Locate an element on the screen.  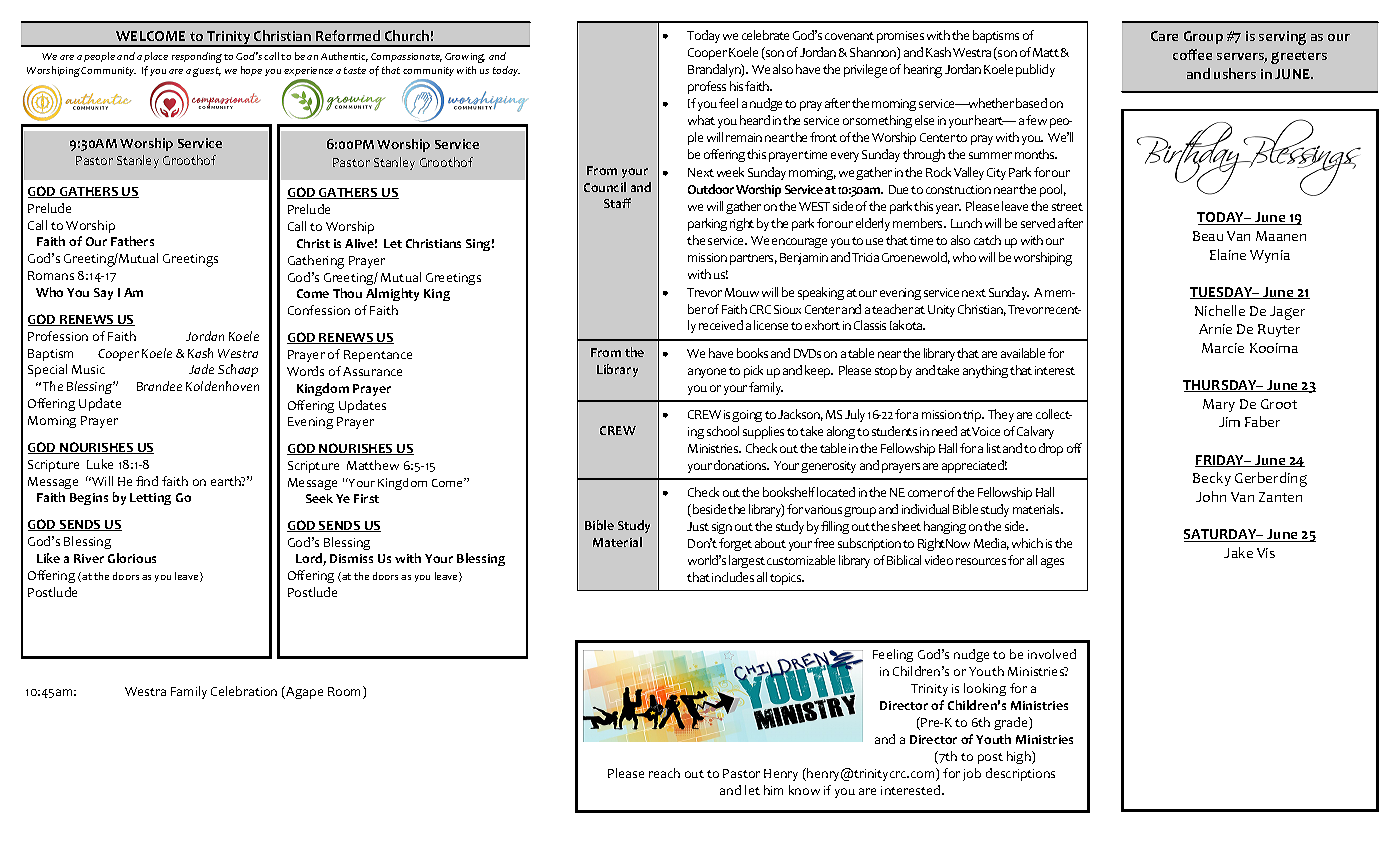
SATURDAY is located at coordinates (1221, 535).
